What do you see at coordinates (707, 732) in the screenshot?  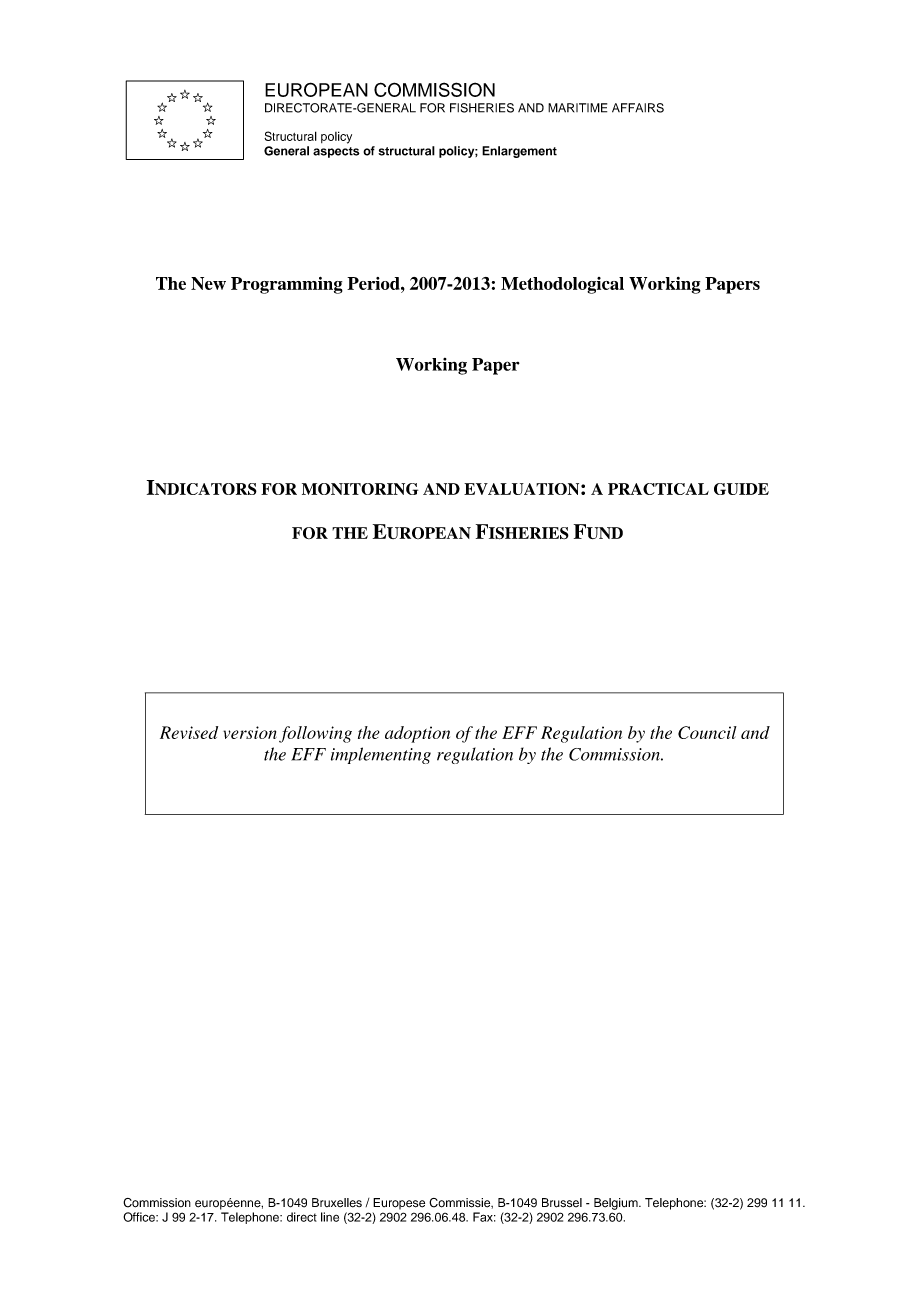 I see `Council` at bounding box center [707, 732].
